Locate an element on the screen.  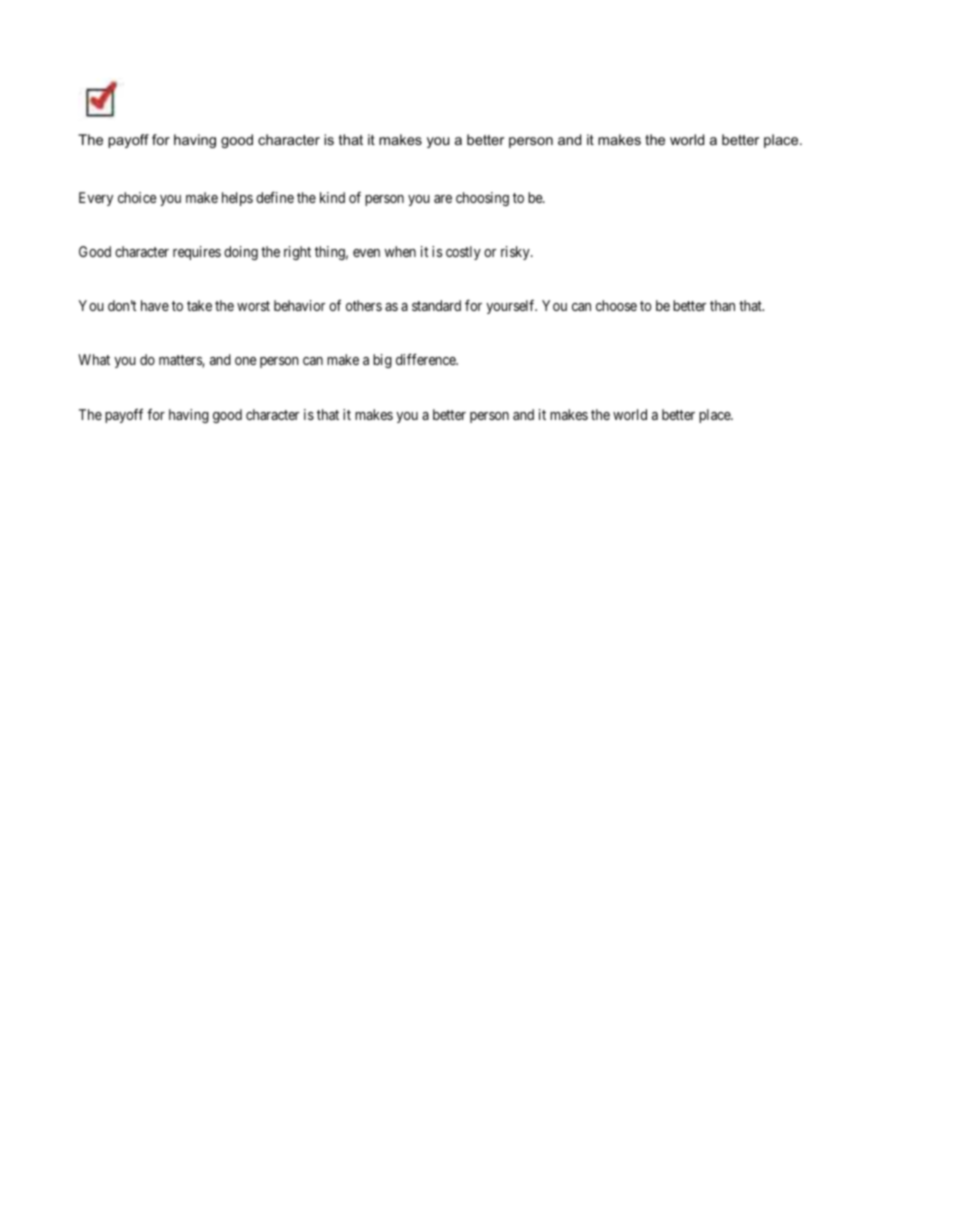
choose is located at coordinates (616, 305).
